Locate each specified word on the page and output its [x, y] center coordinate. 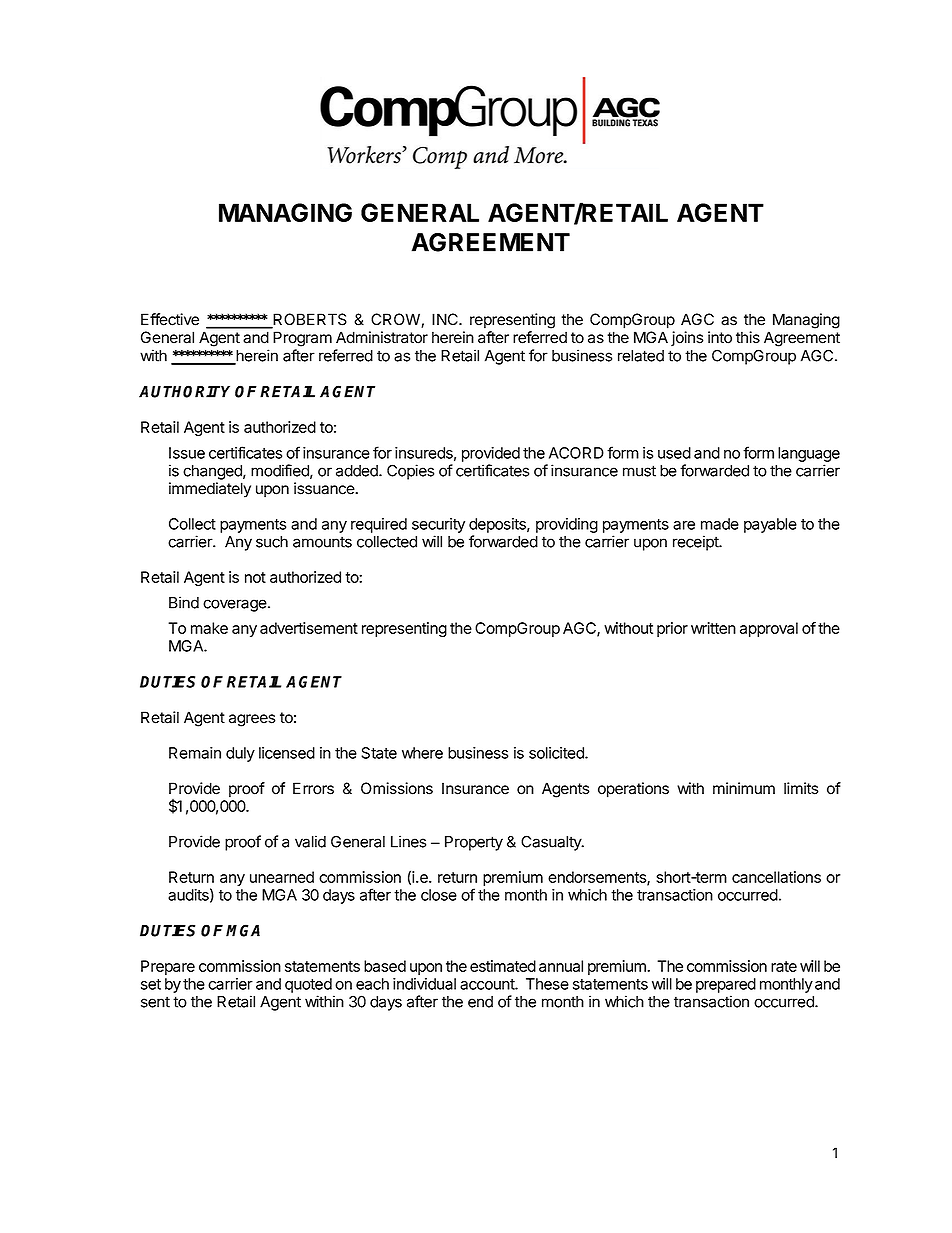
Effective [170, 319]
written [713, 628]
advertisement [309, 628]
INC [446, 319]
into [720, 337]
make [209, 628]
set [151, 984]
